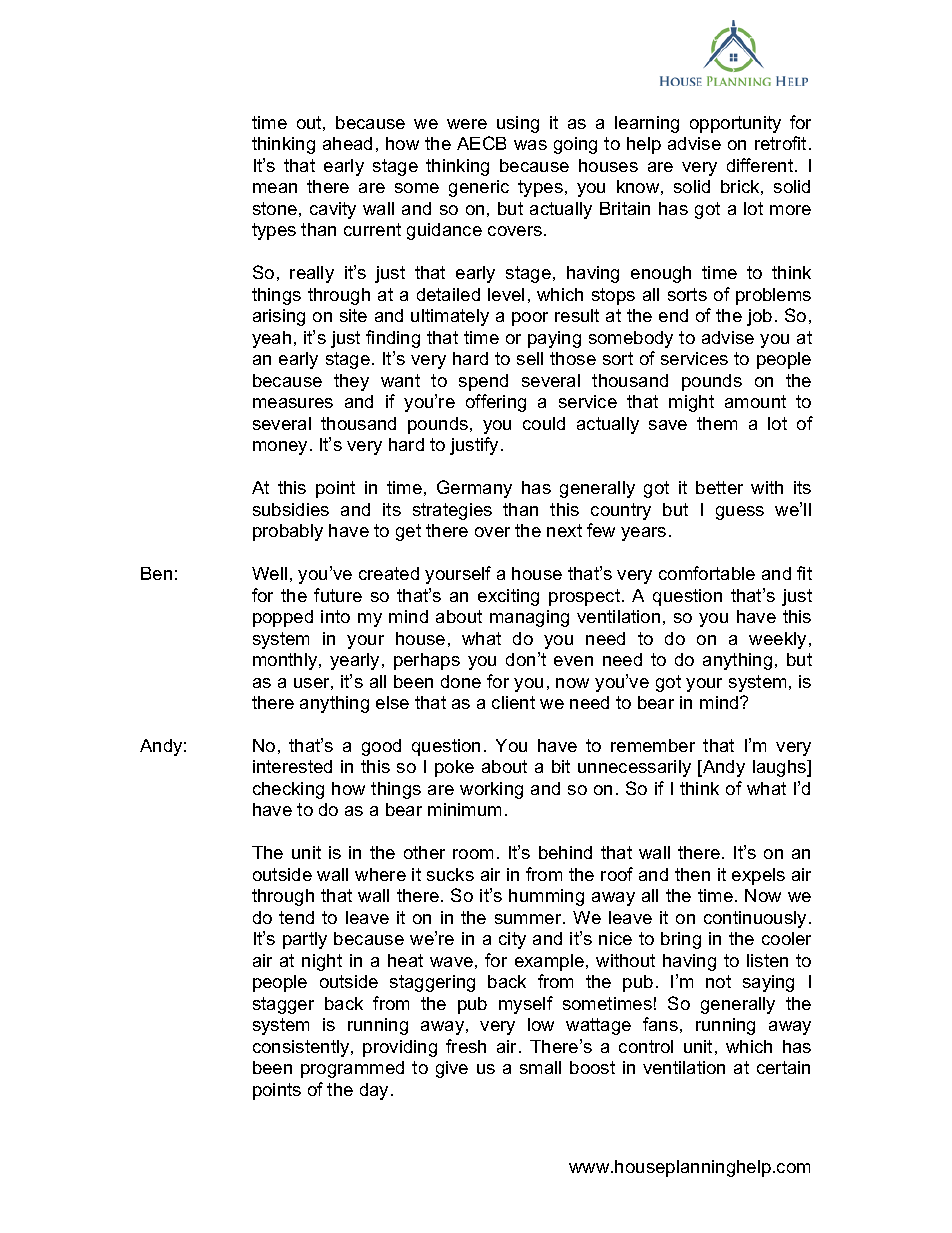  Describe the element at coordinates (467, 124) in the screenshot. I see `were` at that location.
